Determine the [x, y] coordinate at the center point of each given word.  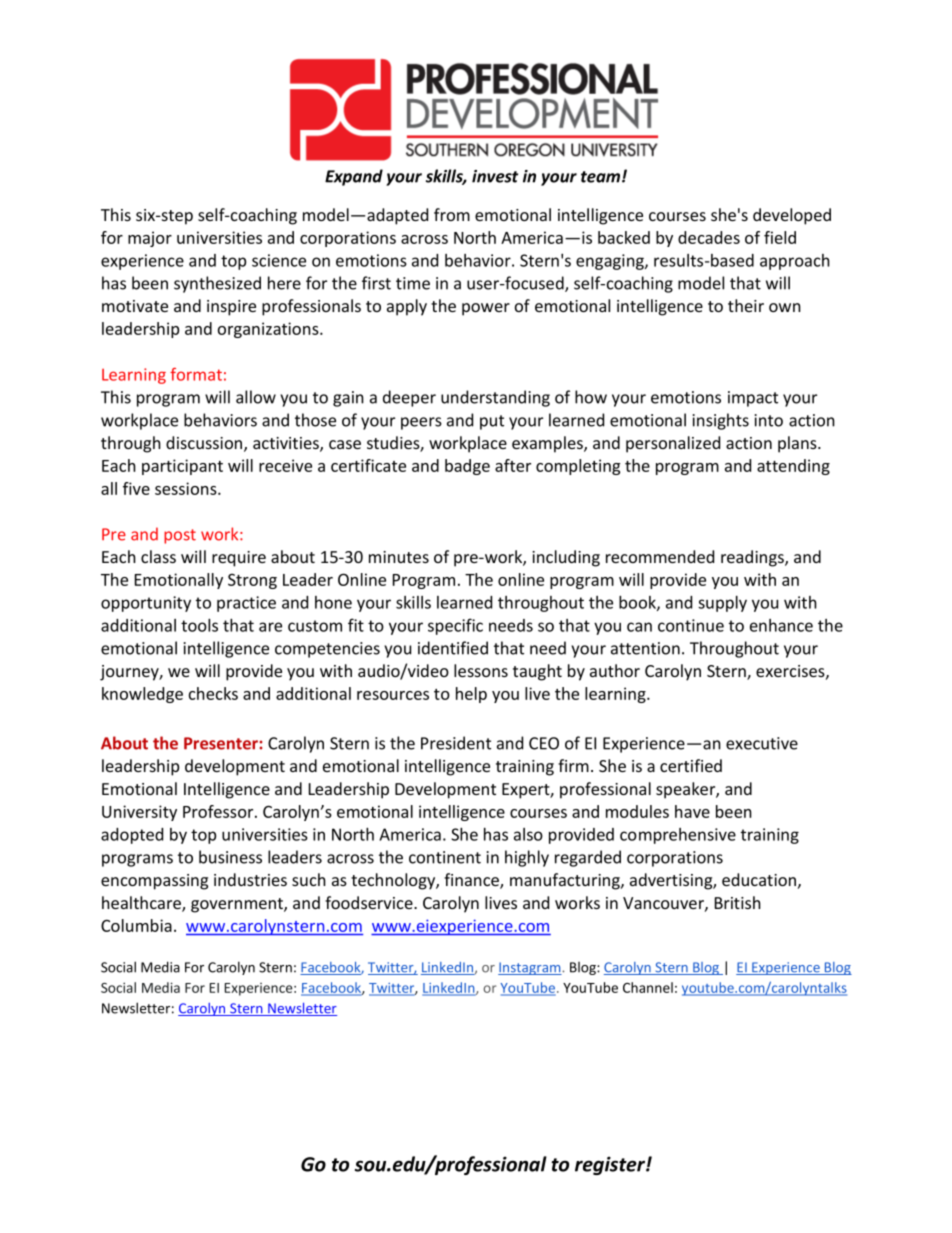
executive [762, 743]
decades [709, 237]
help [471, 695]
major [150, 239]
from [452, 214]
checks [213, 693]
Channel [648, 987]
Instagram [530, 968]
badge [467, 467]
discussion [205, 444]
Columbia [136, 925]
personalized [673, 444]
